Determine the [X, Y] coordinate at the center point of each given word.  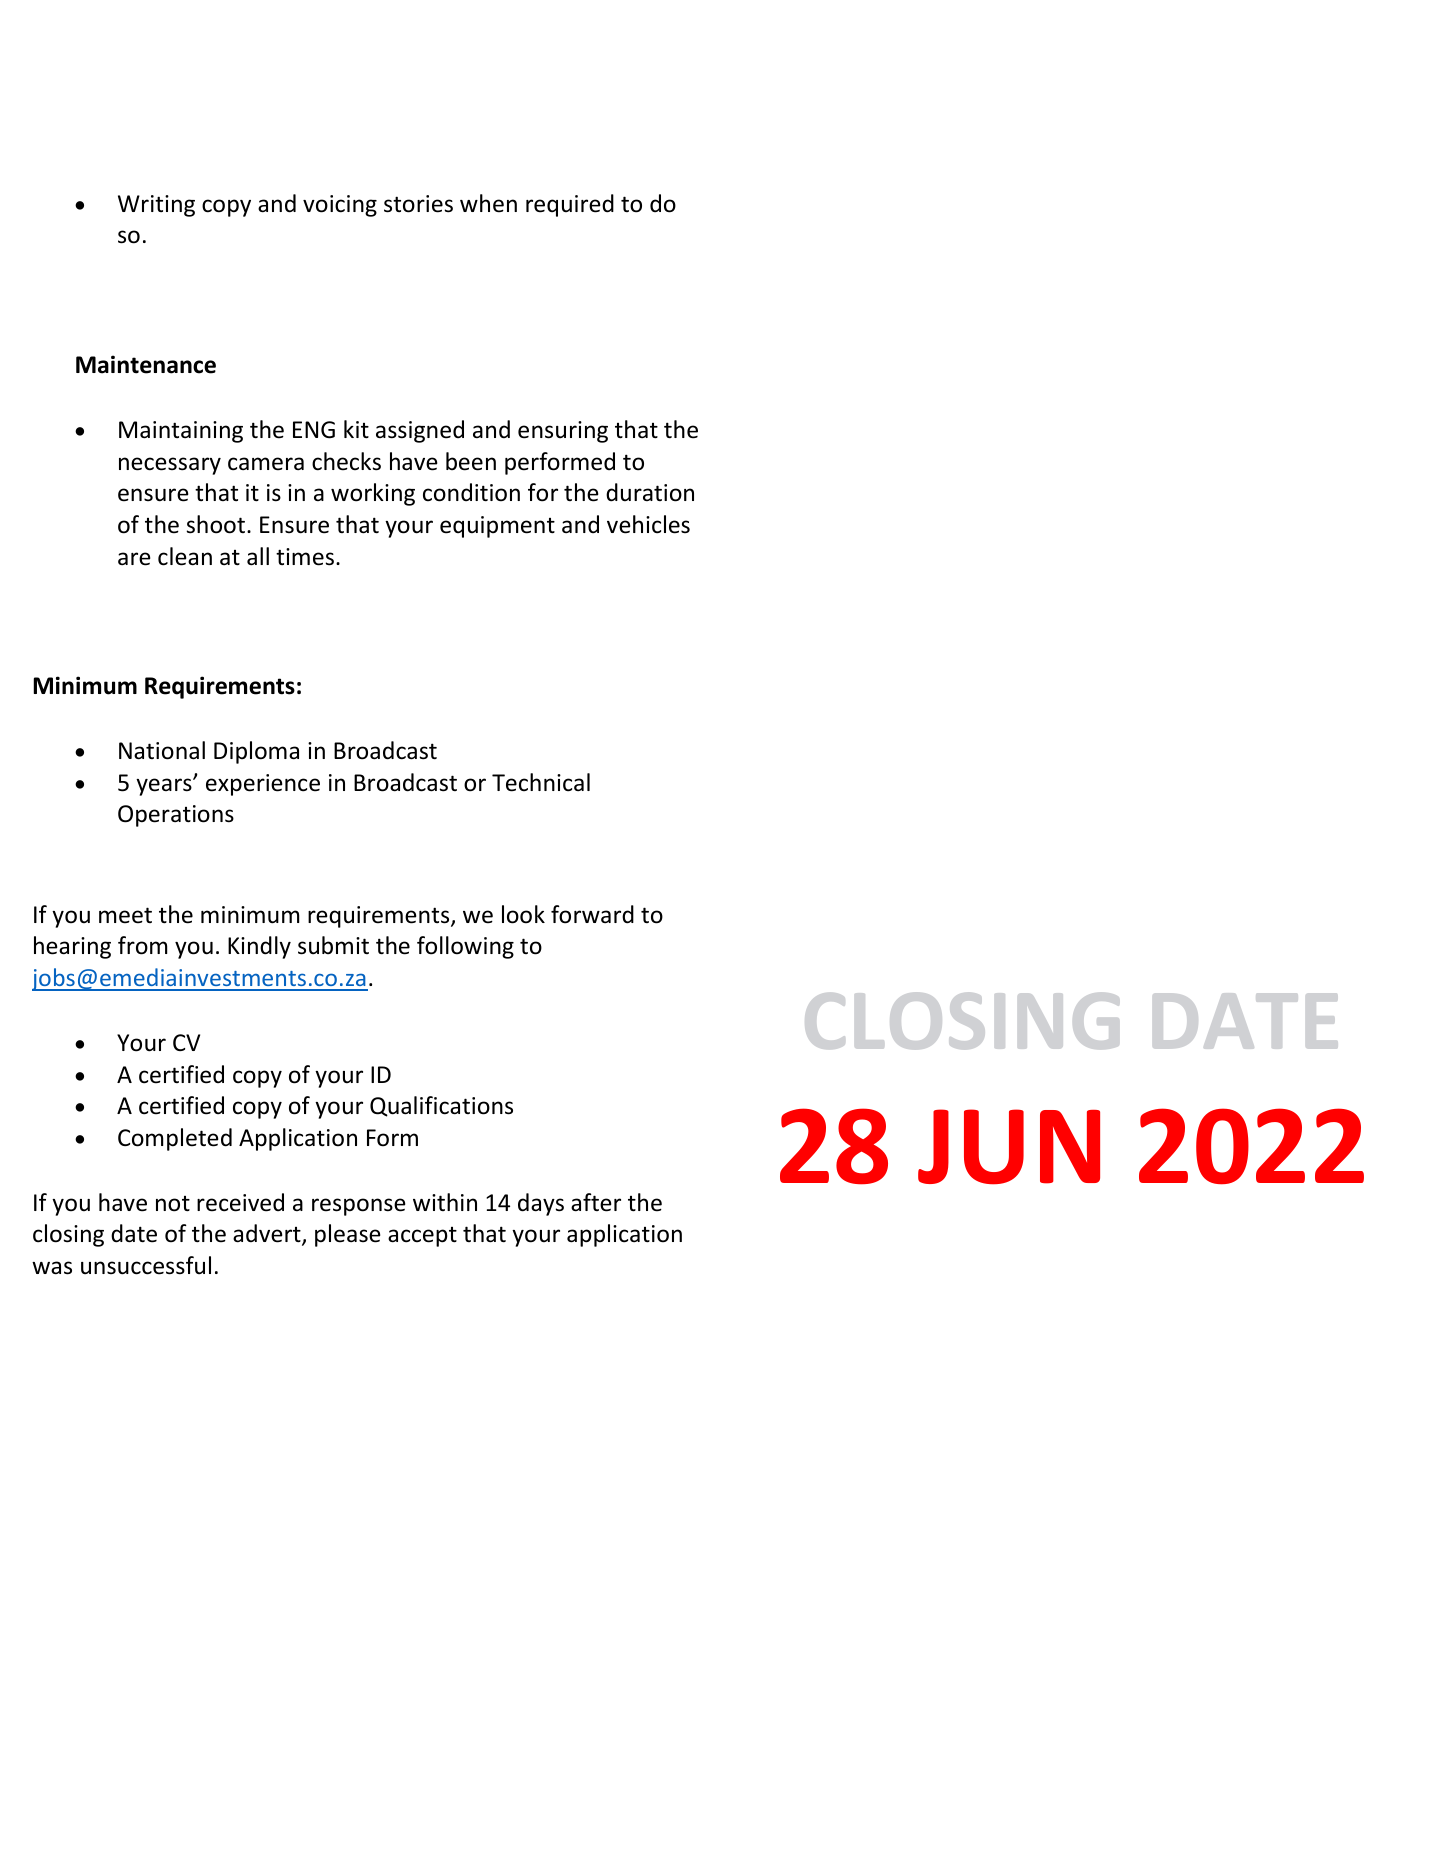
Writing [156, 206]
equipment [497, 527]
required [570, 205]
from [142, 945]
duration [650, 492]
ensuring [563, 432]
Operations [176, 816]
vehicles [648, 524]
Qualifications [441, 1106]
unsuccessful [146, 1265]
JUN [1009, 1147]
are [134, 559]
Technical [541, 782]
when [488, 203]
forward [592, 914]
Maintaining [181, 432]
